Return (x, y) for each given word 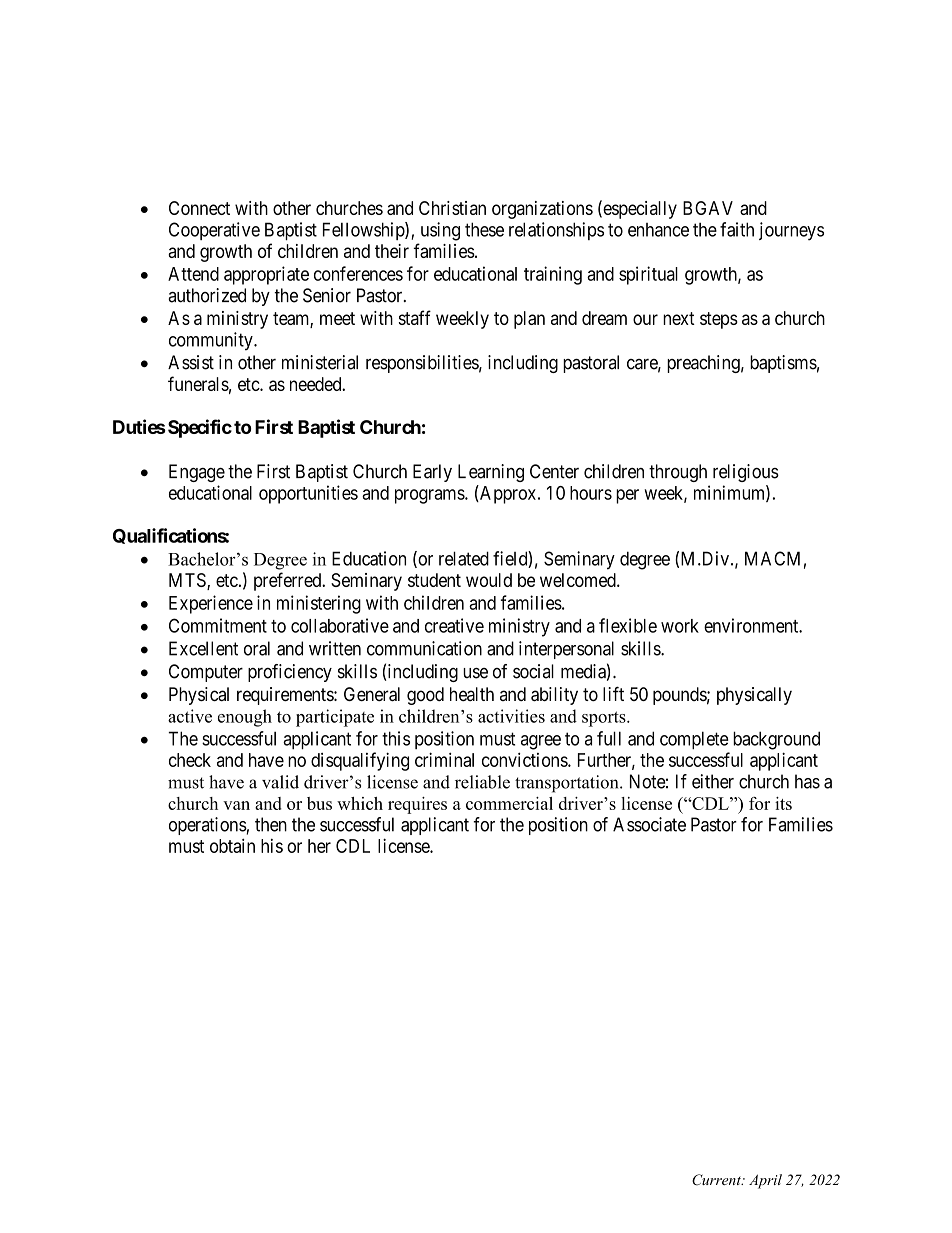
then (271, 824)
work (680, 626)
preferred (289, 581)
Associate (649, 824)
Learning (491, 473)
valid (280, 782)
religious (746, 473)
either (713, 781)
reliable (482, 782)
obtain (232, 845)
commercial (509, 803)
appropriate (266, 275)
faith (737, 229)
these (484, 229)
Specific (200, 428)
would (489, 580)
